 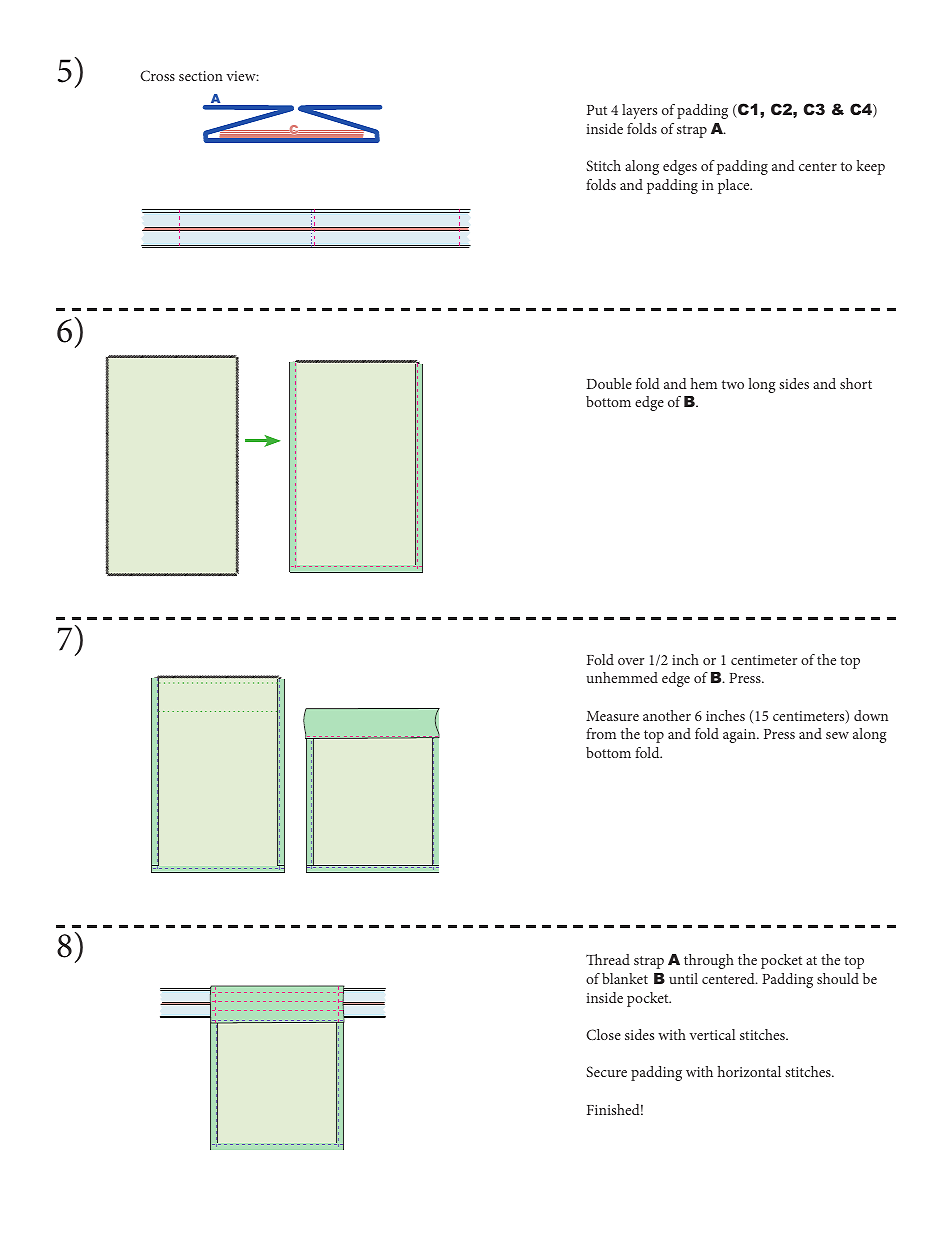 What do you see at coordinates (201, 76) in the image?
I see `section` at bounding box center [201, 76].
